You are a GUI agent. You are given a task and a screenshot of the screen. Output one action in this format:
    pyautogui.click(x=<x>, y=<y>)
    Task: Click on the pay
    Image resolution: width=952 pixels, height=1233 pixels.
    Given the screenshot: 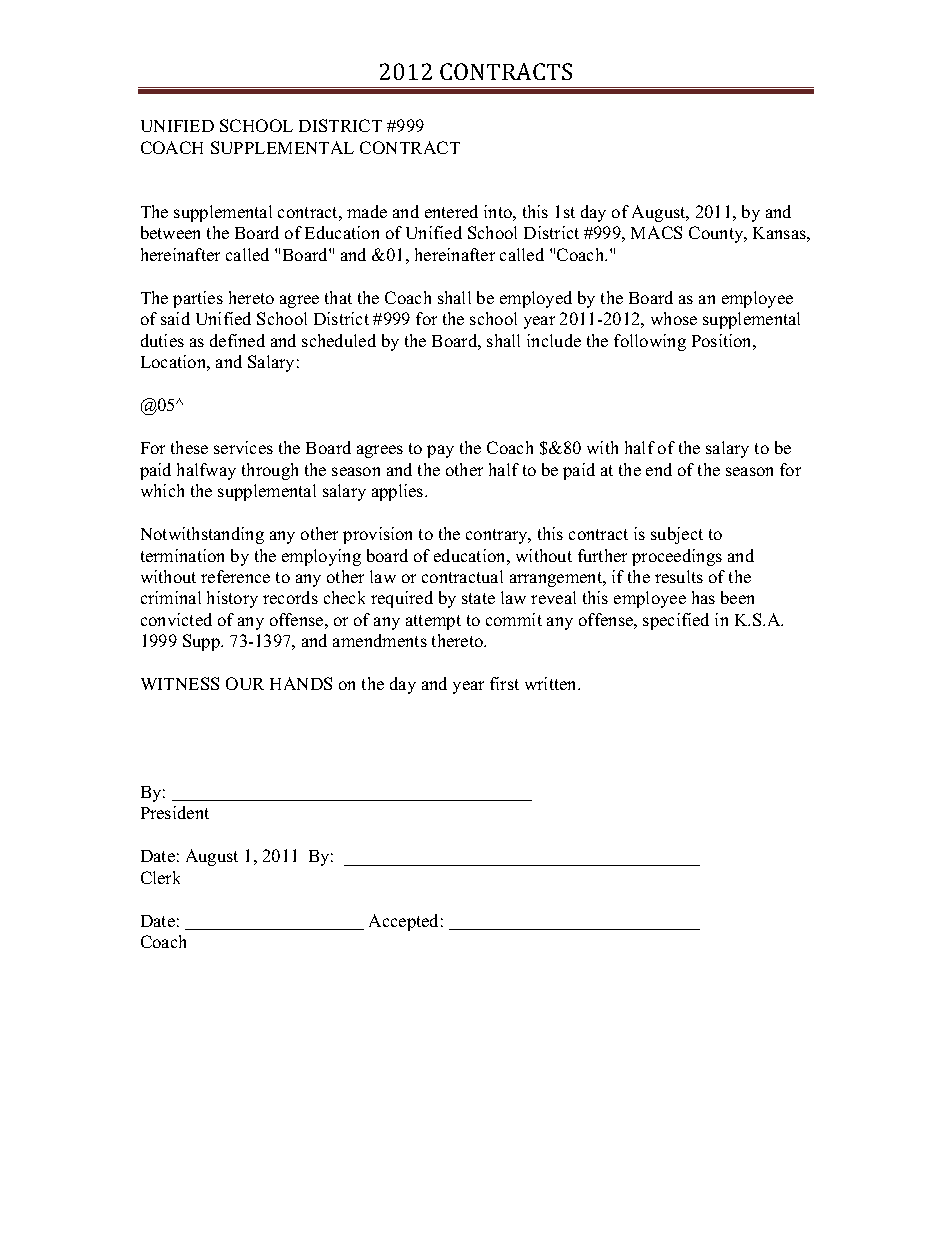 What is the action you would take?
    pyautogui.click(x=440, y=451)
